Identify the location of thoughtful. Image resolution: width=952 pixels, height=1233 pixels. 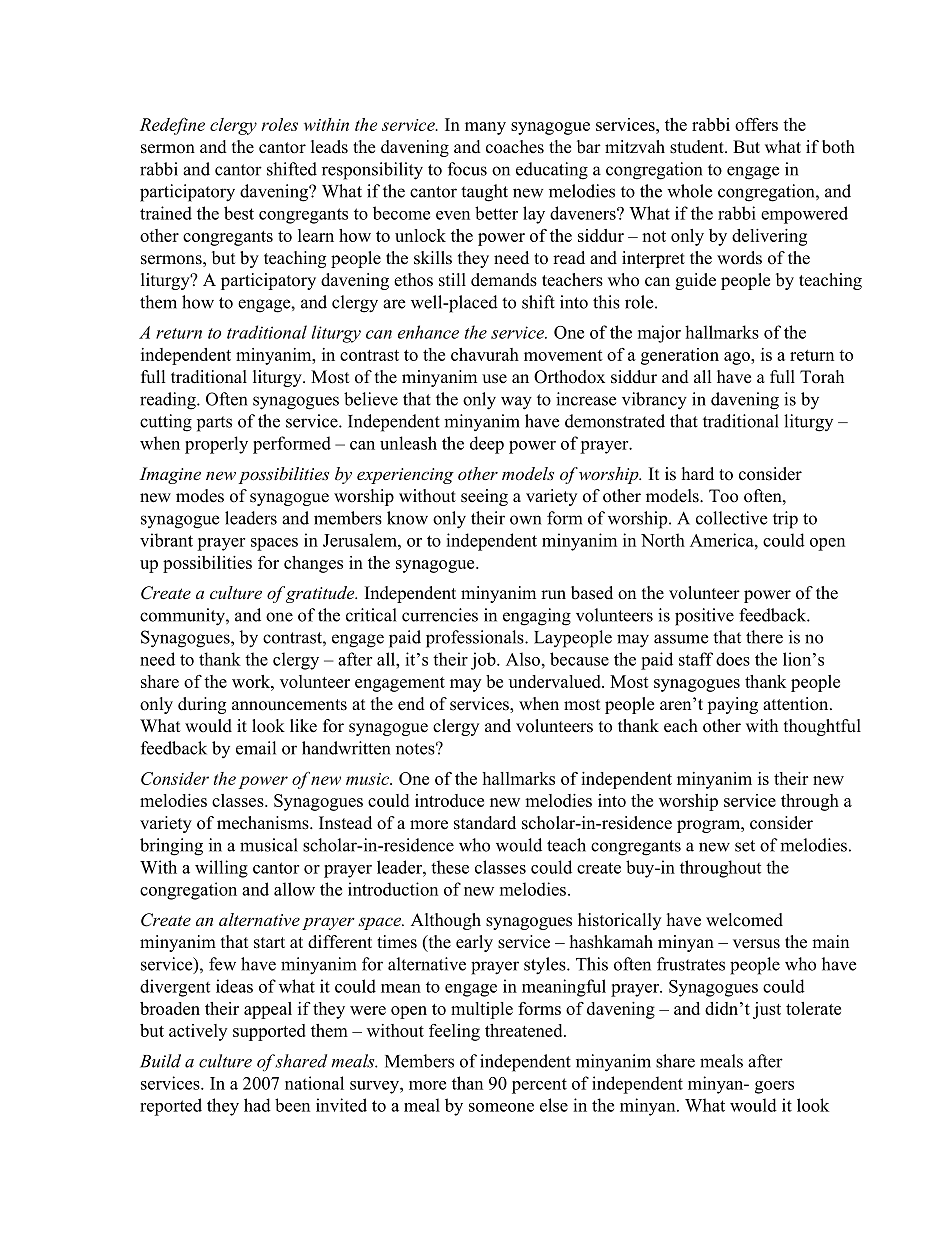
(822, 727).
